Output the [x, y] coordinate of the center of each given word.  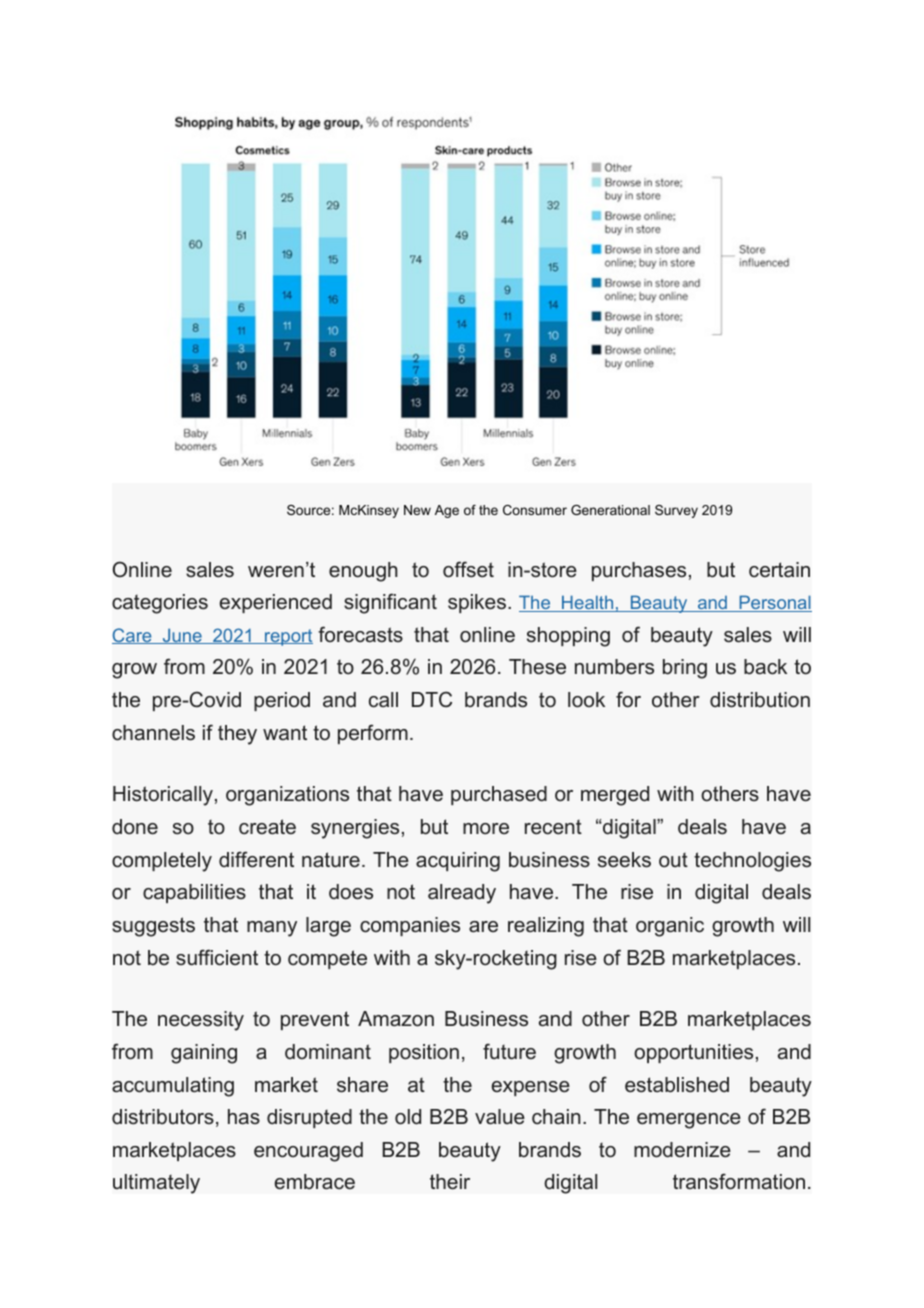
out [673, 860]
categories [160, 604]
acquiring [458, 862]
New [417, 510]
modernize [682, 1150]
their [450, 1182]
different [256, 859]
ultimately [156, 1184]
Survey [676, 511]
